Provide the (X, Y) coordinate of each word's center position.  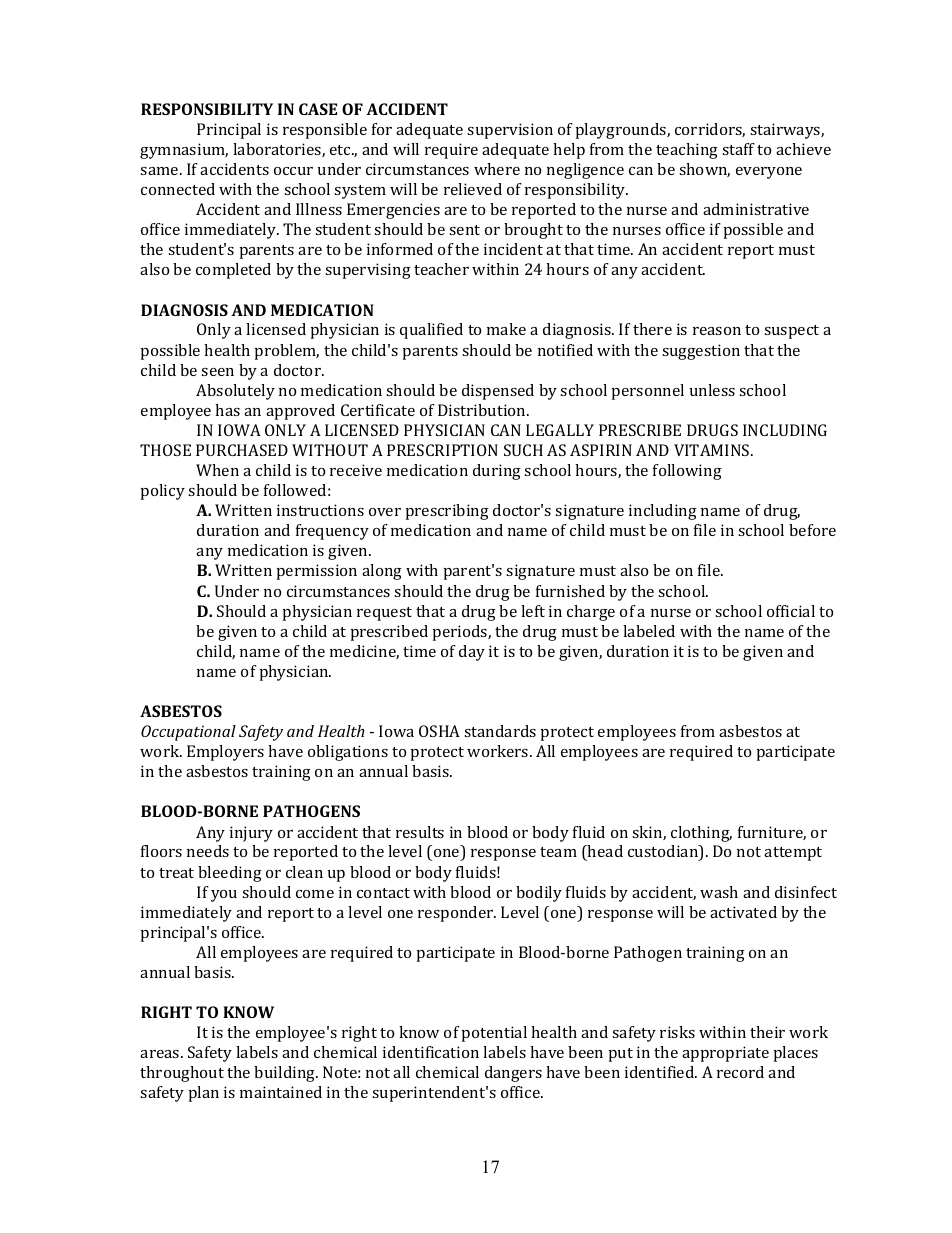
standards (500, 731)
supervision (510, 131)
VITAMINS (713, 450)
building (286, 1074)
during (497, 472)
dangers (513, 1074)
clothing (701, 834)
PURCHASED (242, 450)
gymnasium (184, 151)
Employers (225, 753)
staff (738, 149)
